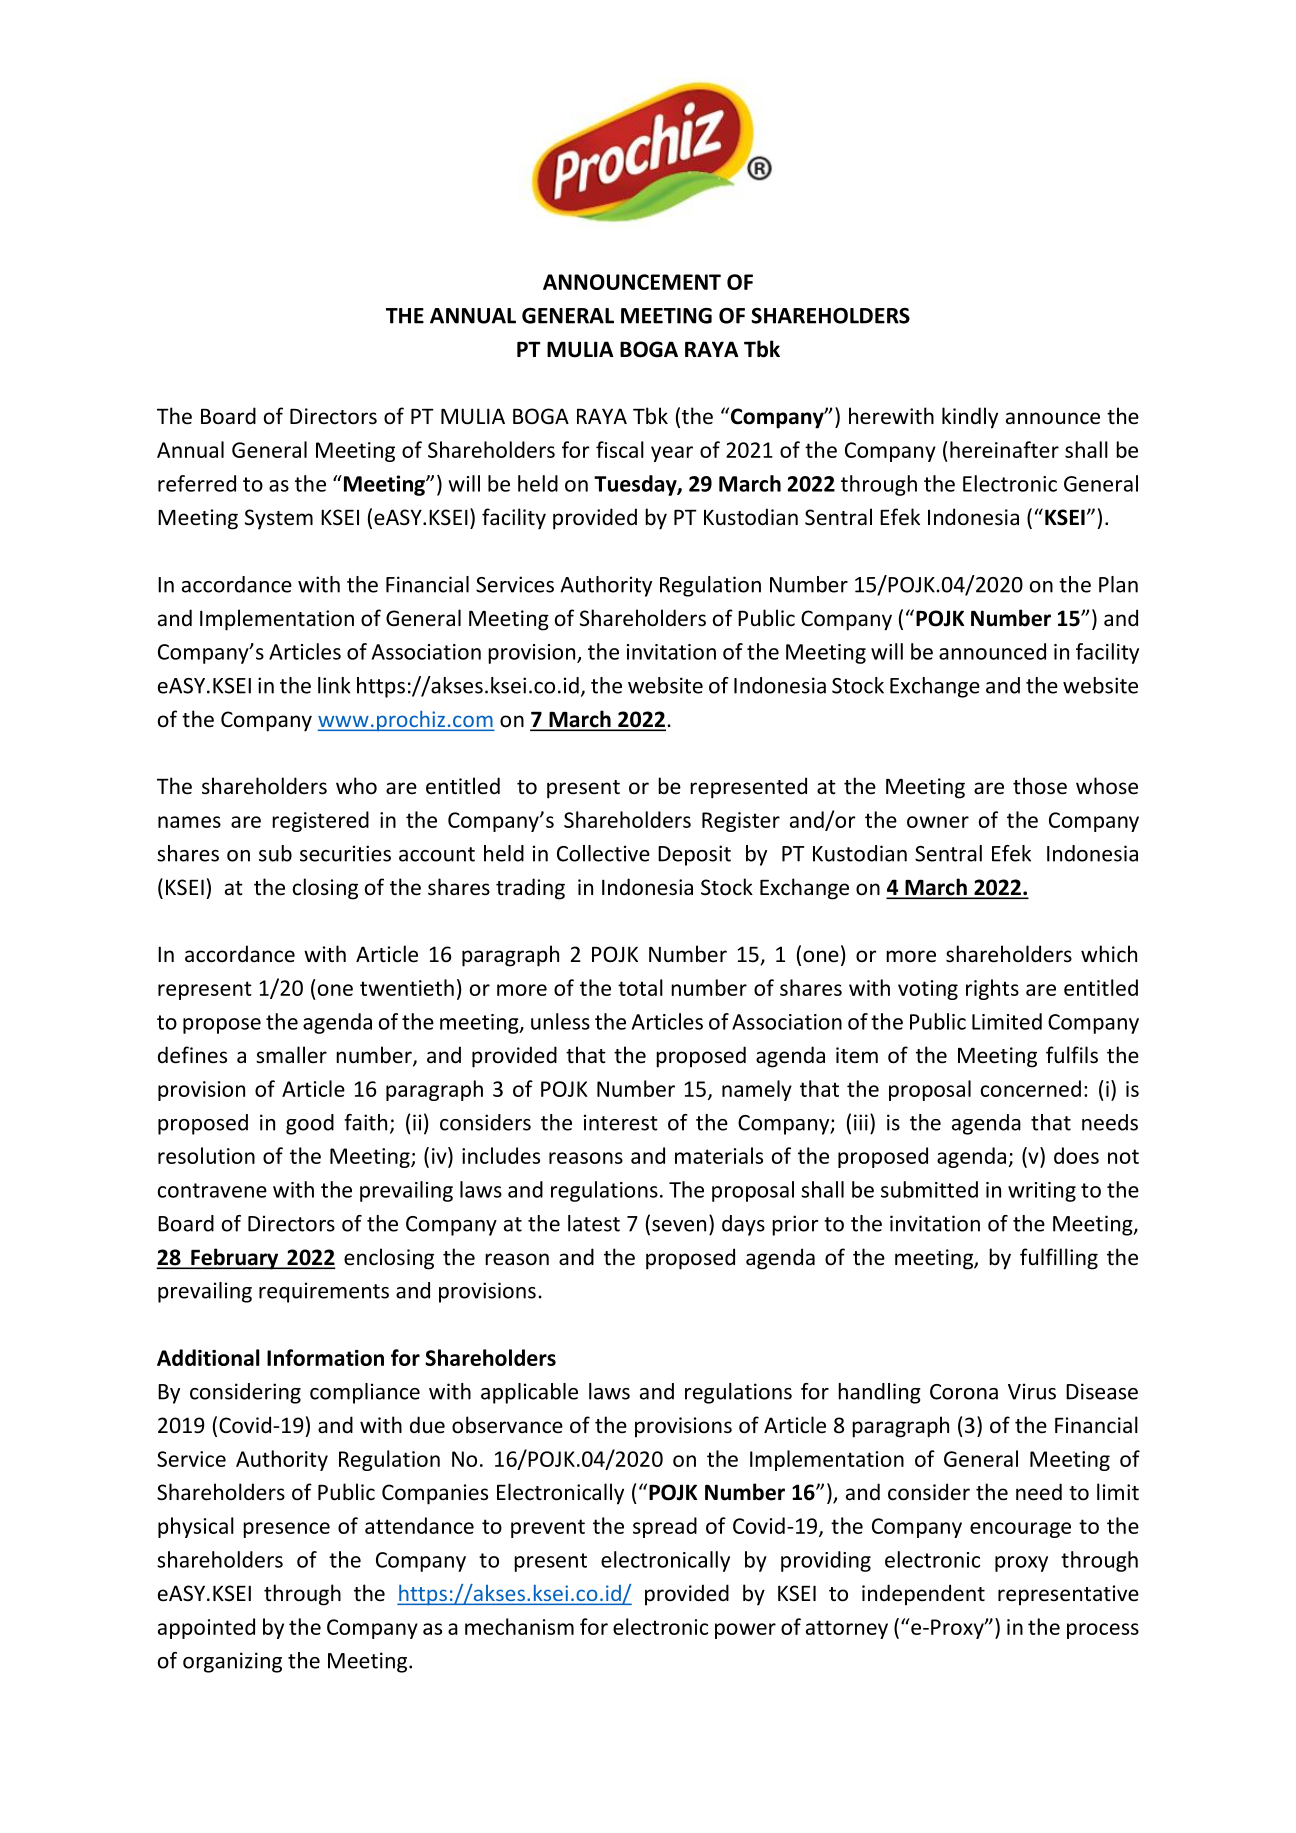  What do you see at coordinates (672, 454) in the page?
I see `year` at bounding box center [672, 454].
